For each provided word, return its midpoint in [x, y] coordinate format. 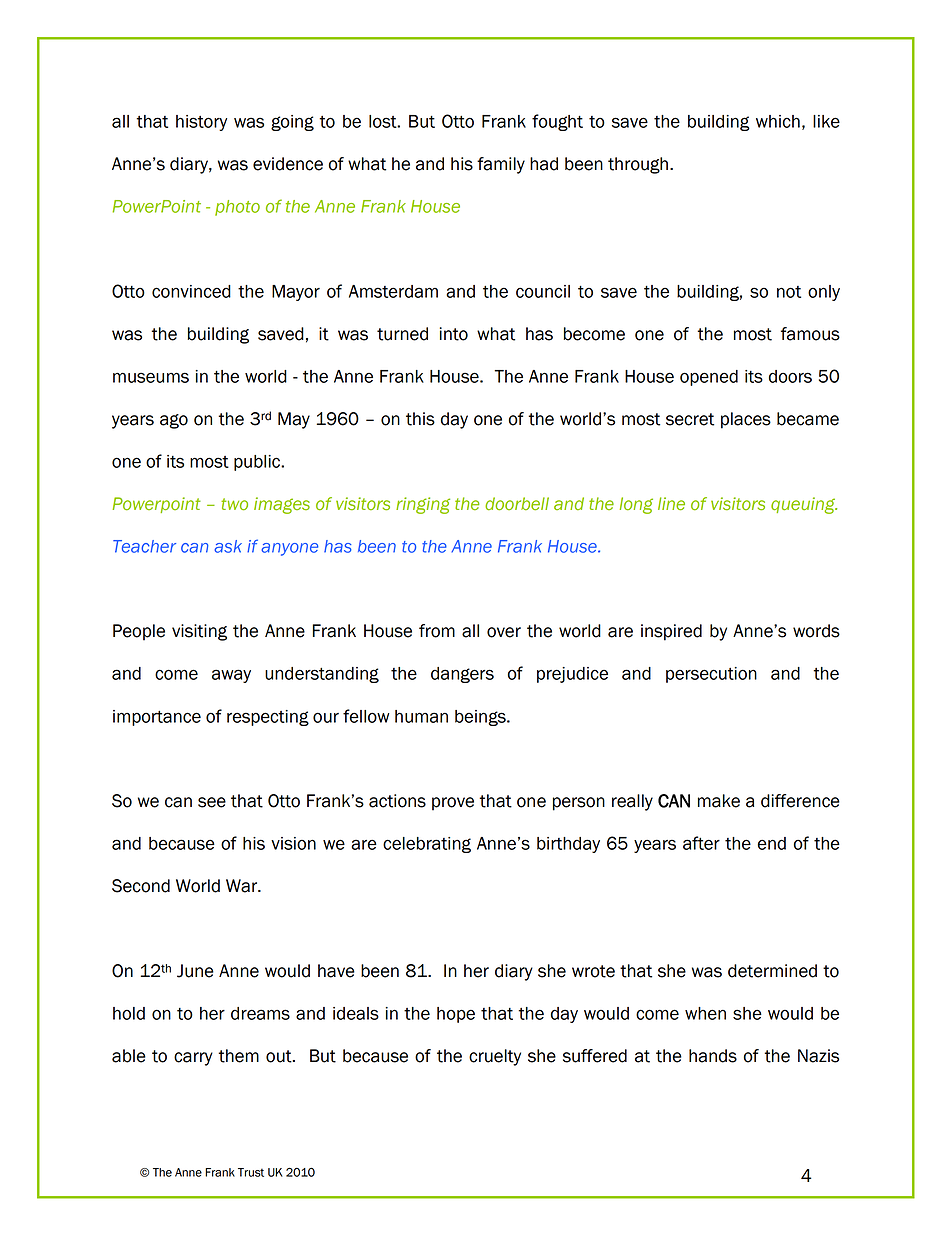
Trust [251, 1172]
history [201, 123]
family [501, 165]
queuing [804, 505]
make [719, 801]
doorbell [517, 503]
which [778, 121]
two [234, 504]
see [212, 802]
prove [453, 804]
